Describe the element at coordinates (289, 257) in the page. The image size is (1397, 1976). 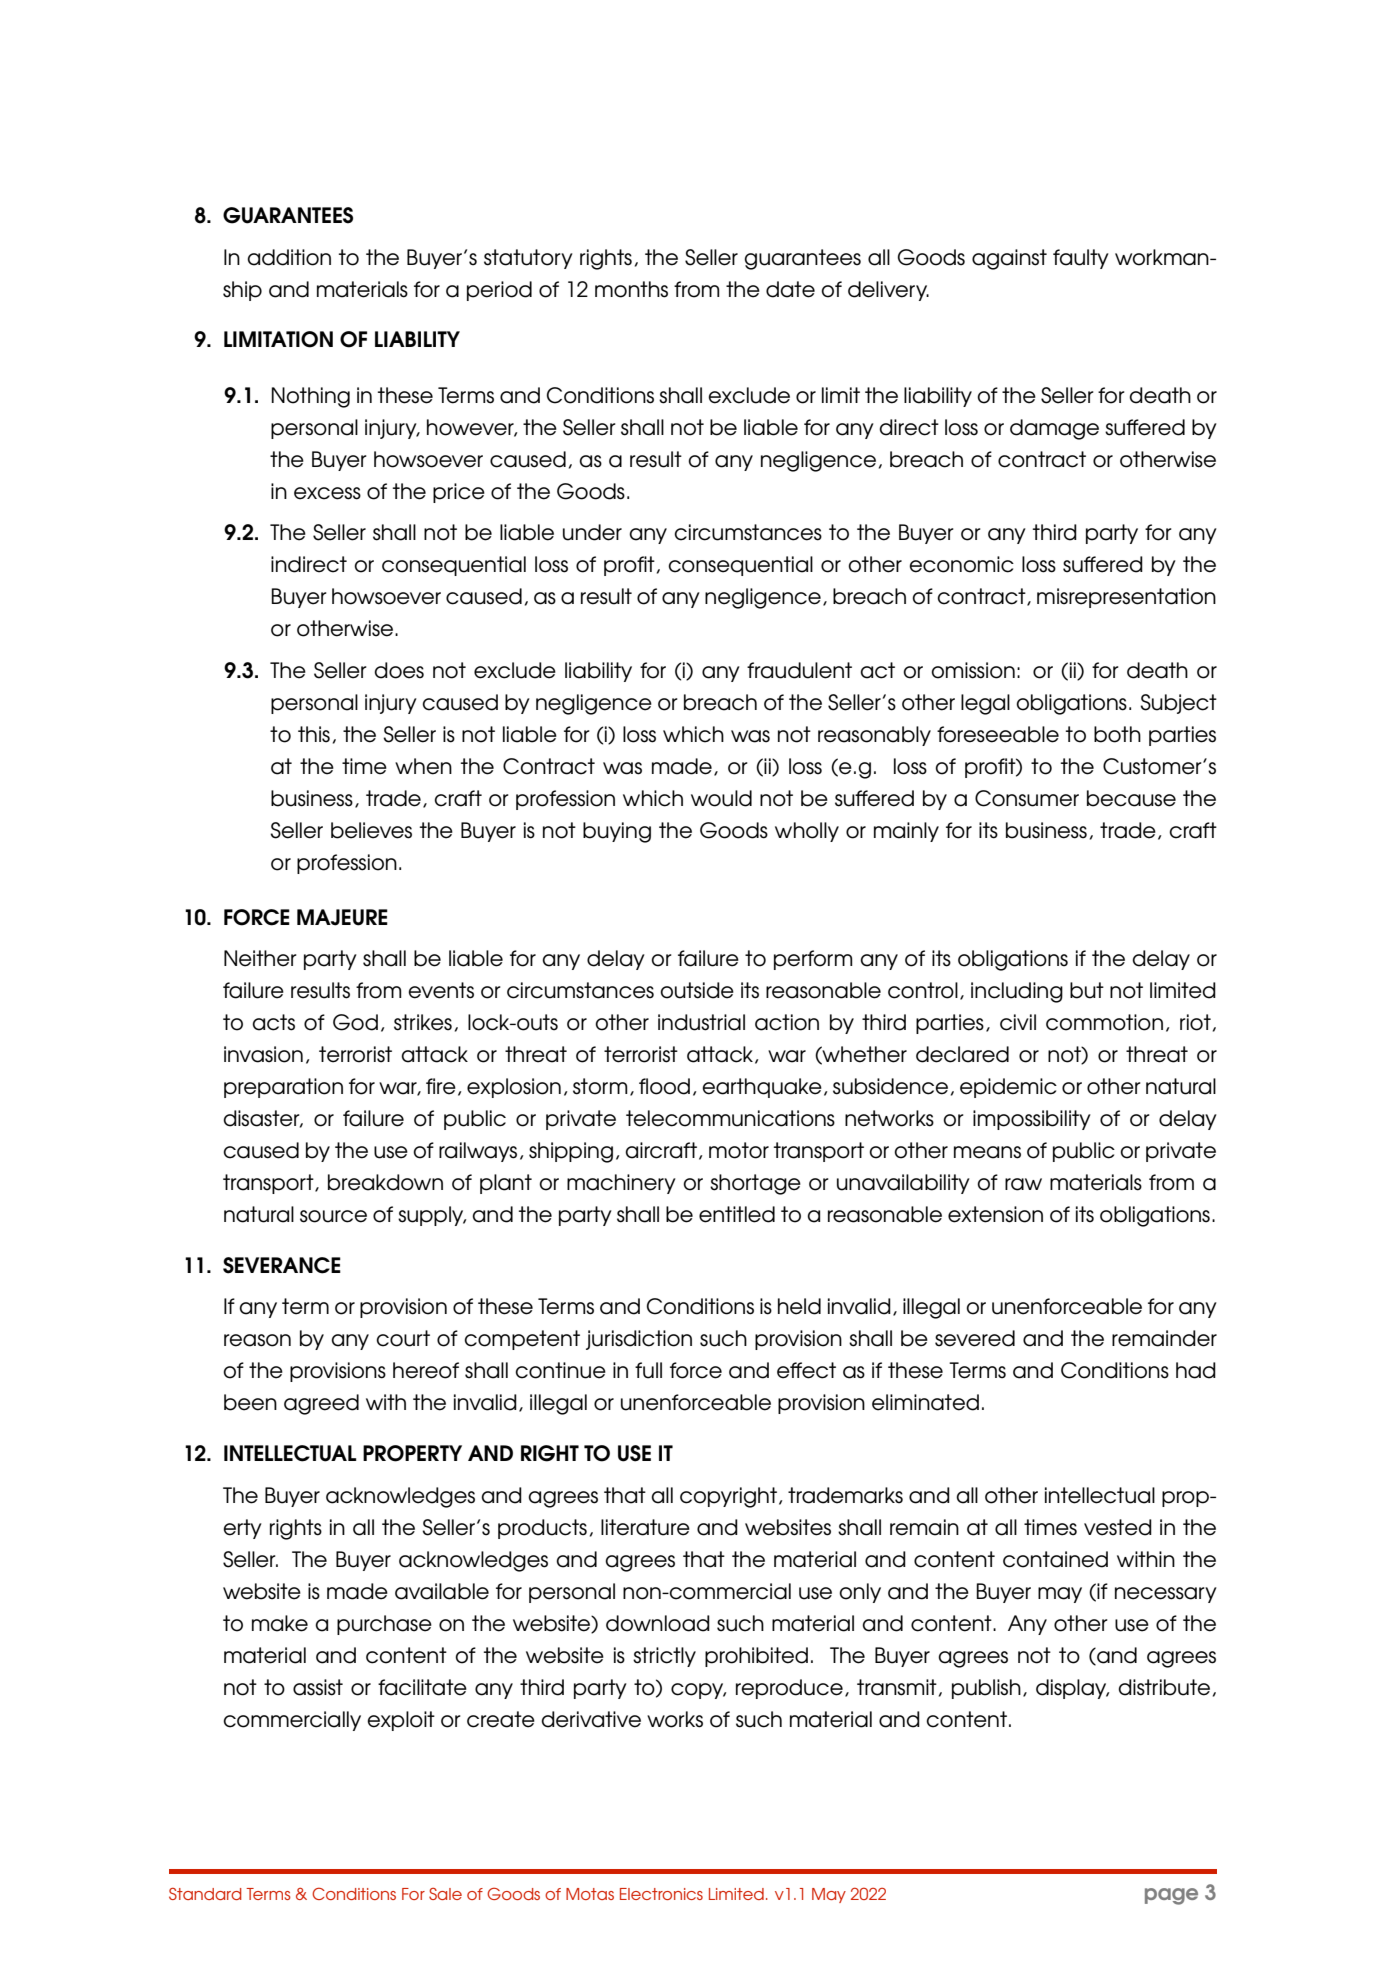
I see `addition` at that location.
